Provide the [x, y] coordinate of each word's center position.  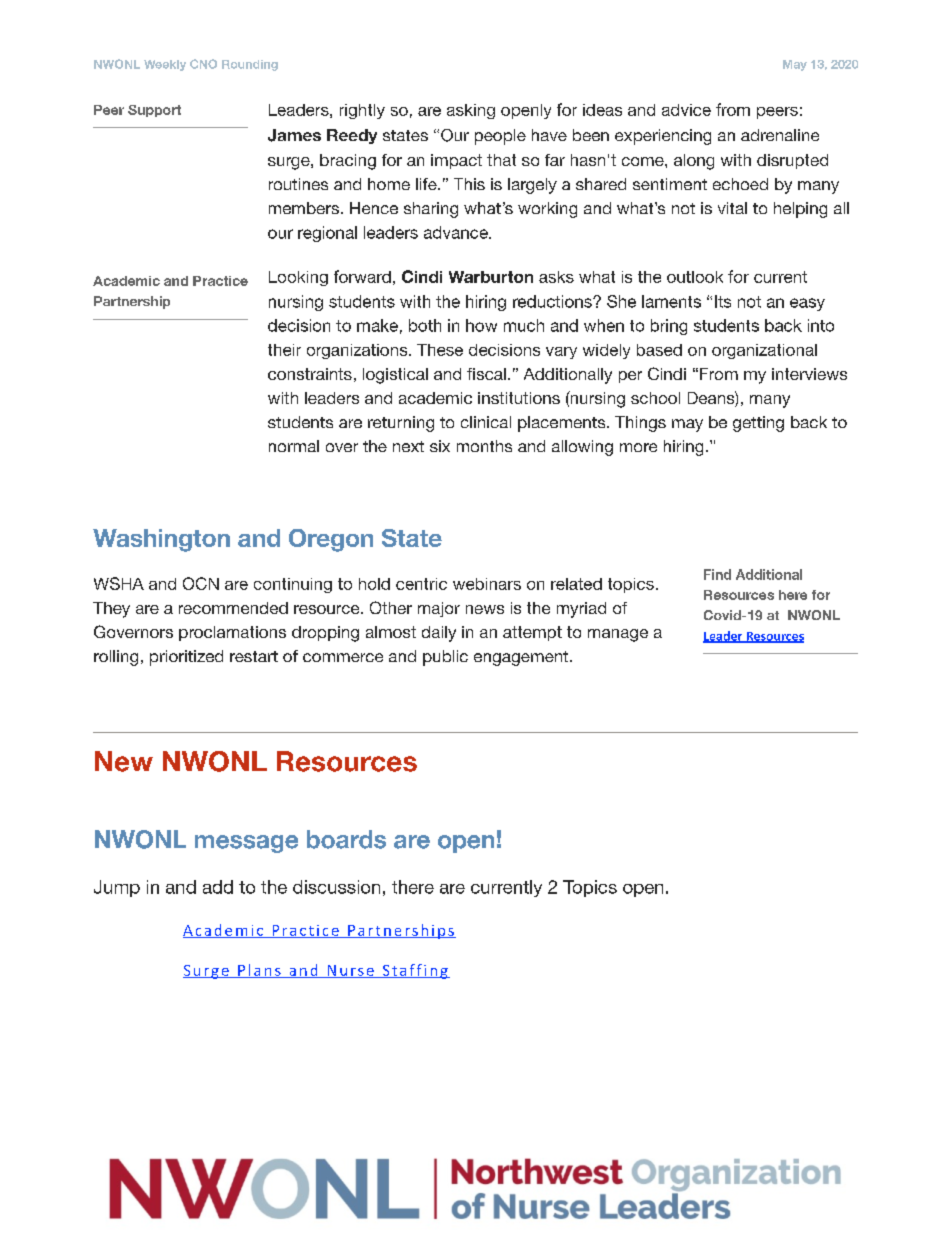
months [484, 446]
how [481, 325]
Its [723, 301]
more [638, 447]
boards [346, 839]
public [445, 658]
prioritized [186, 658]
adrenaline [780, 135]
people [500, 137]
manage [618, 635]
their [284, 350]
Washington [161, 540]
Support [154, 111]
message [246, 844]
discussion [336, 887]
